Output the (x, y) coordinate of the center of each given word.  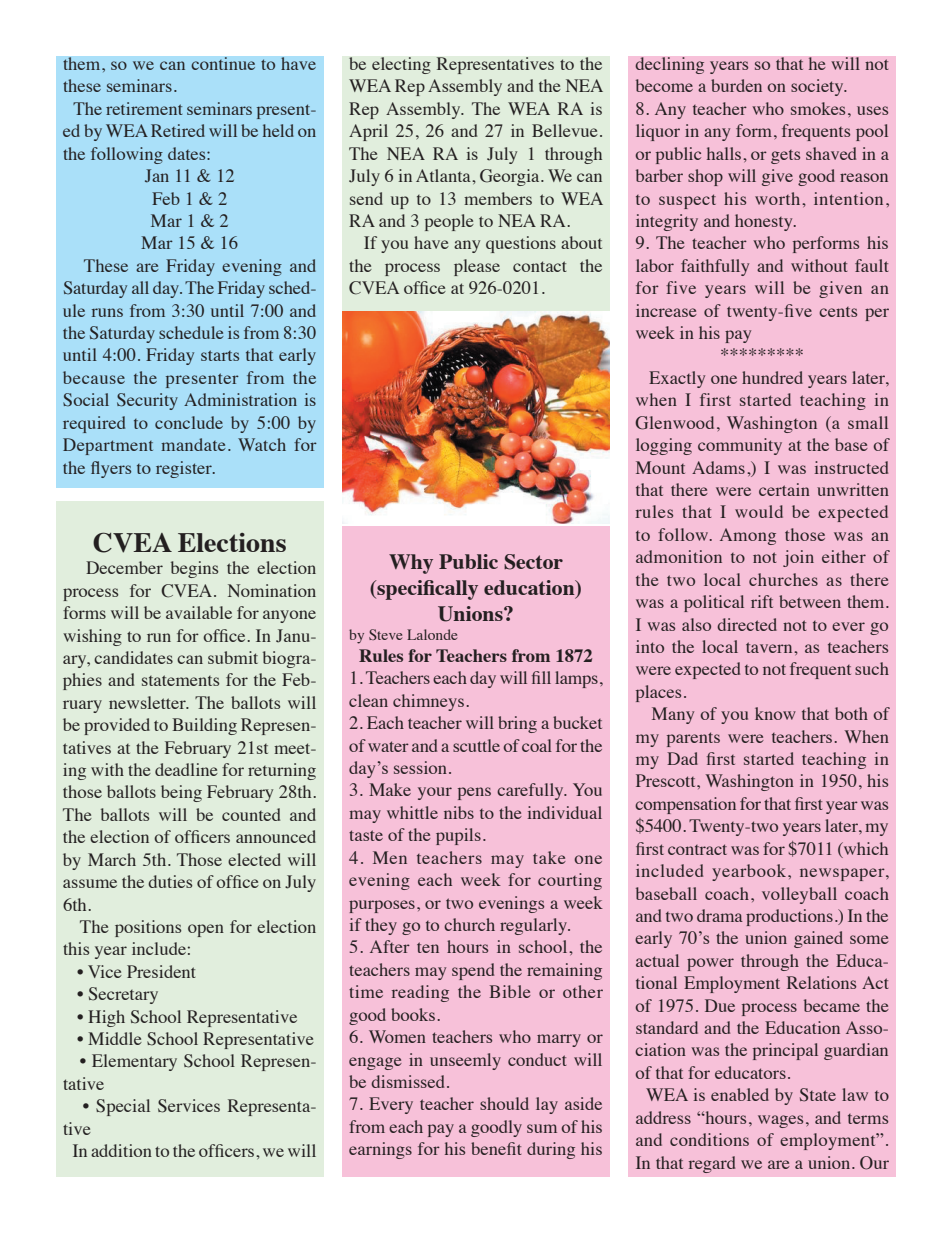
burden (736, 85)
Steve (385, 634)
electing (401, 65)
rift (762, 601)
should (504, 1103)
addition (121, 1150)
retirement (144, 108)
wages (780, 1121)
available (199, 612)
